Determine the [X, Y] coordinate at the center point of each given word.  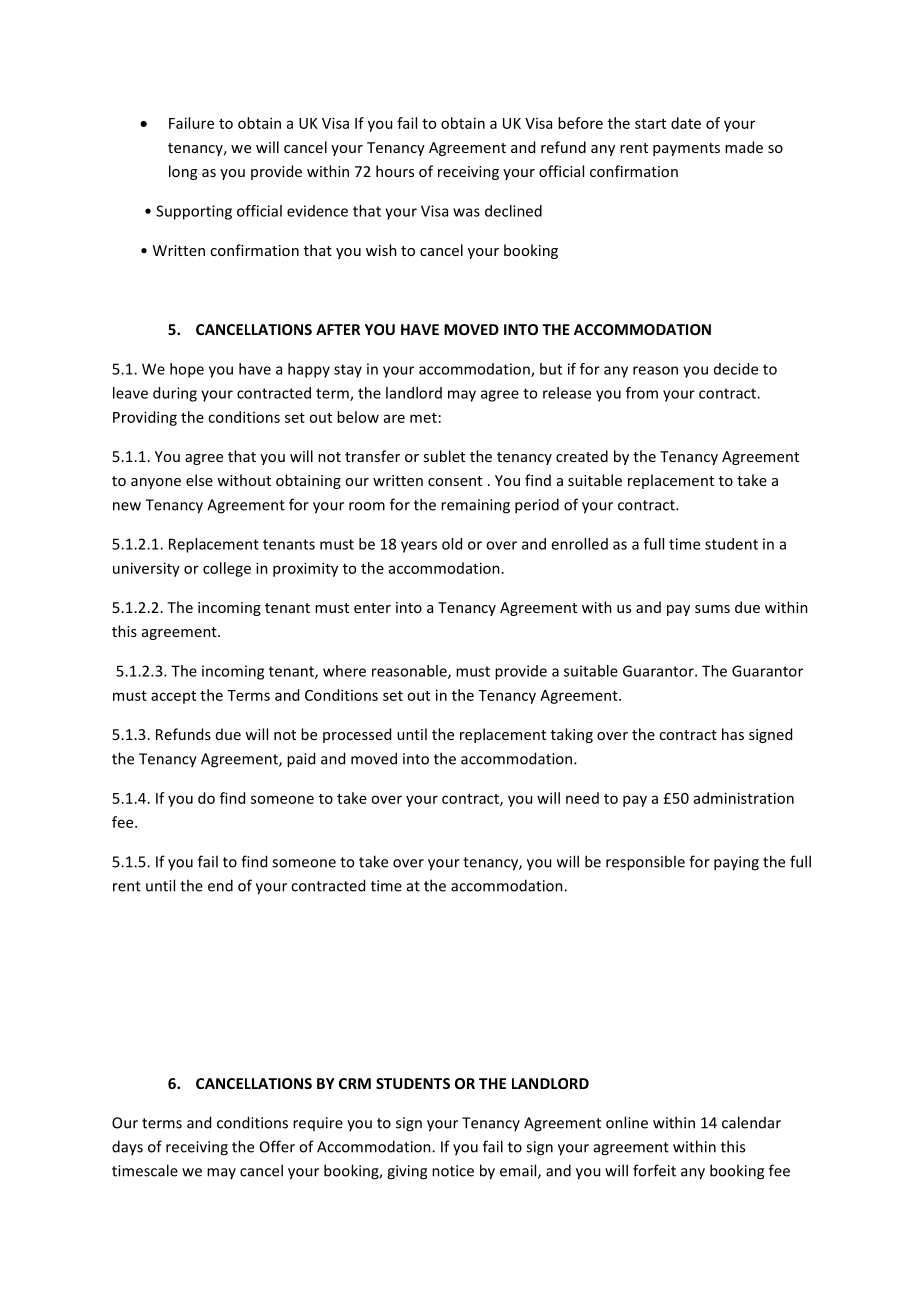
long [183, 172]
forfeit [654, 1170]
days [127, 1148]
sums [712, 609]
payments [686, 149]
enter [372, 608]
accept [173, 697]
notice [453, 1171]
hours [395, 171]
